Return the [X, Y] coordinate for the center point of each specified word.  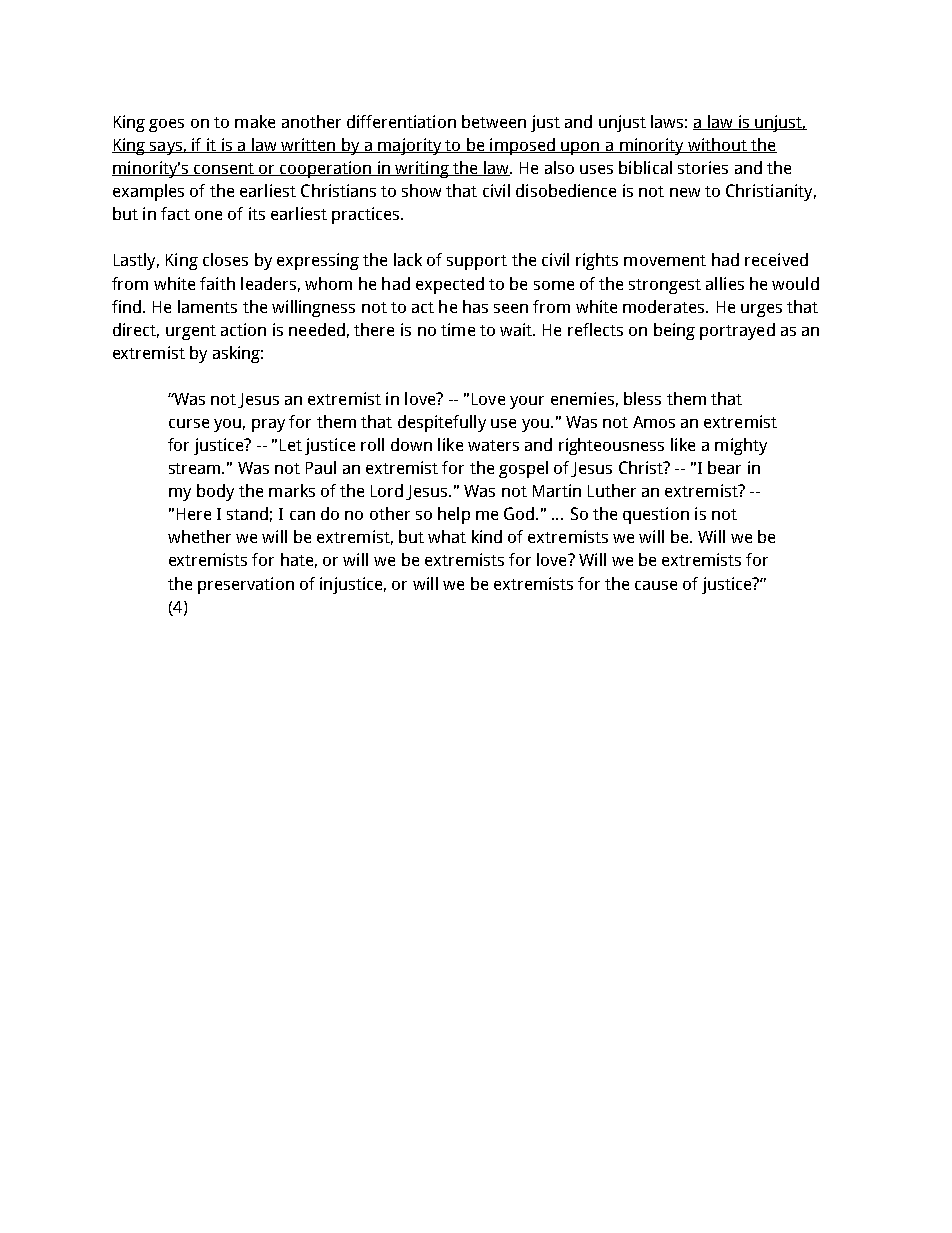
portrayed [737, 331]
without [717, 145]
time [458, 329]
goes [166, 125]
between [494, 121]
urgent [191, 332]
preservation [246, 585]
